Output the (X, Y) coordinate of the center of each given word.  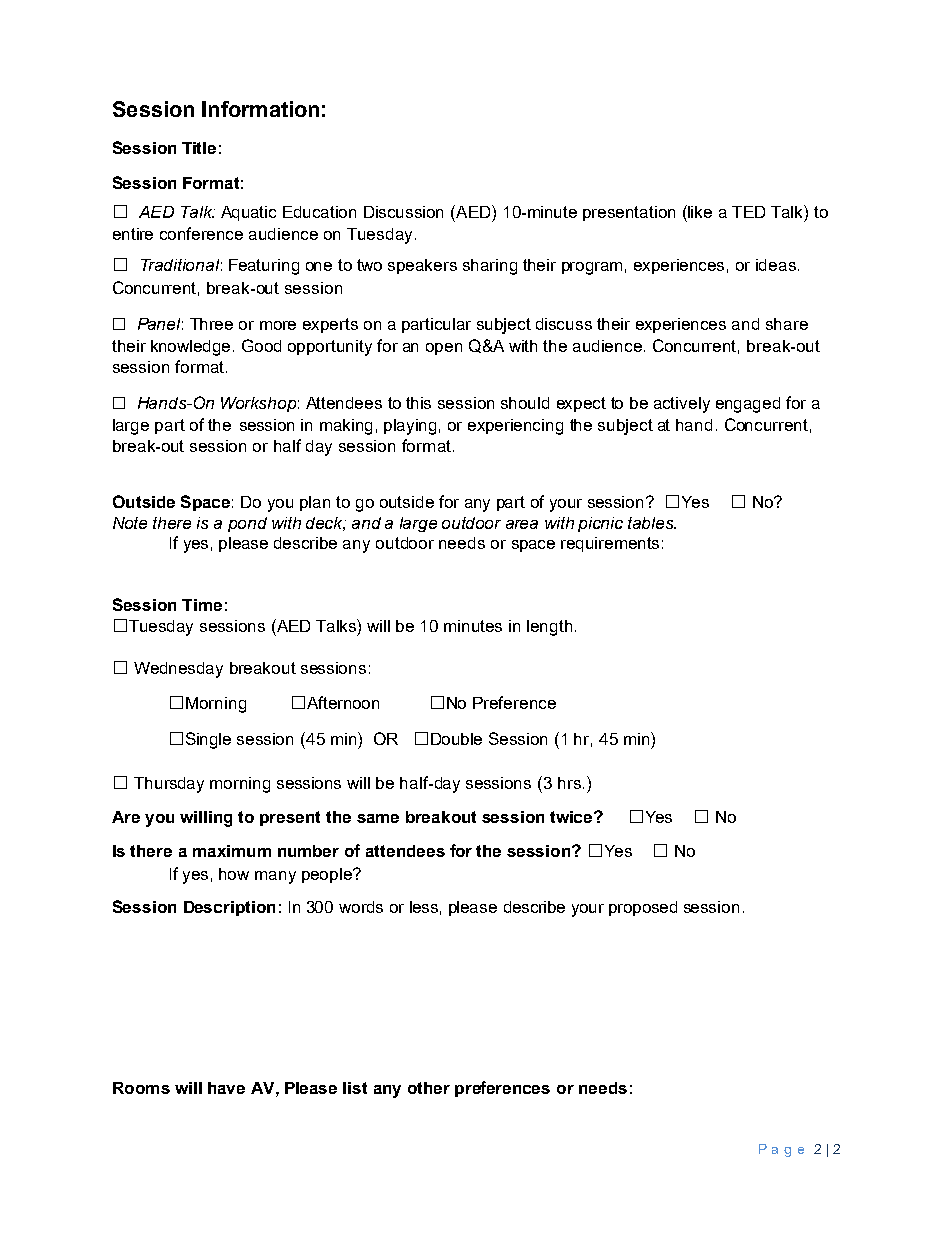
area (522, 524)
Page (781, 1150)
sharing (490, 267)
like (699, 211)
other (429, 1088)
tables (652, 523)
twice (572, 817)
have (226, 1088)
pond (247, 524)
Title (199, 148)
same (378, 818)
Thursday (169, 785)
